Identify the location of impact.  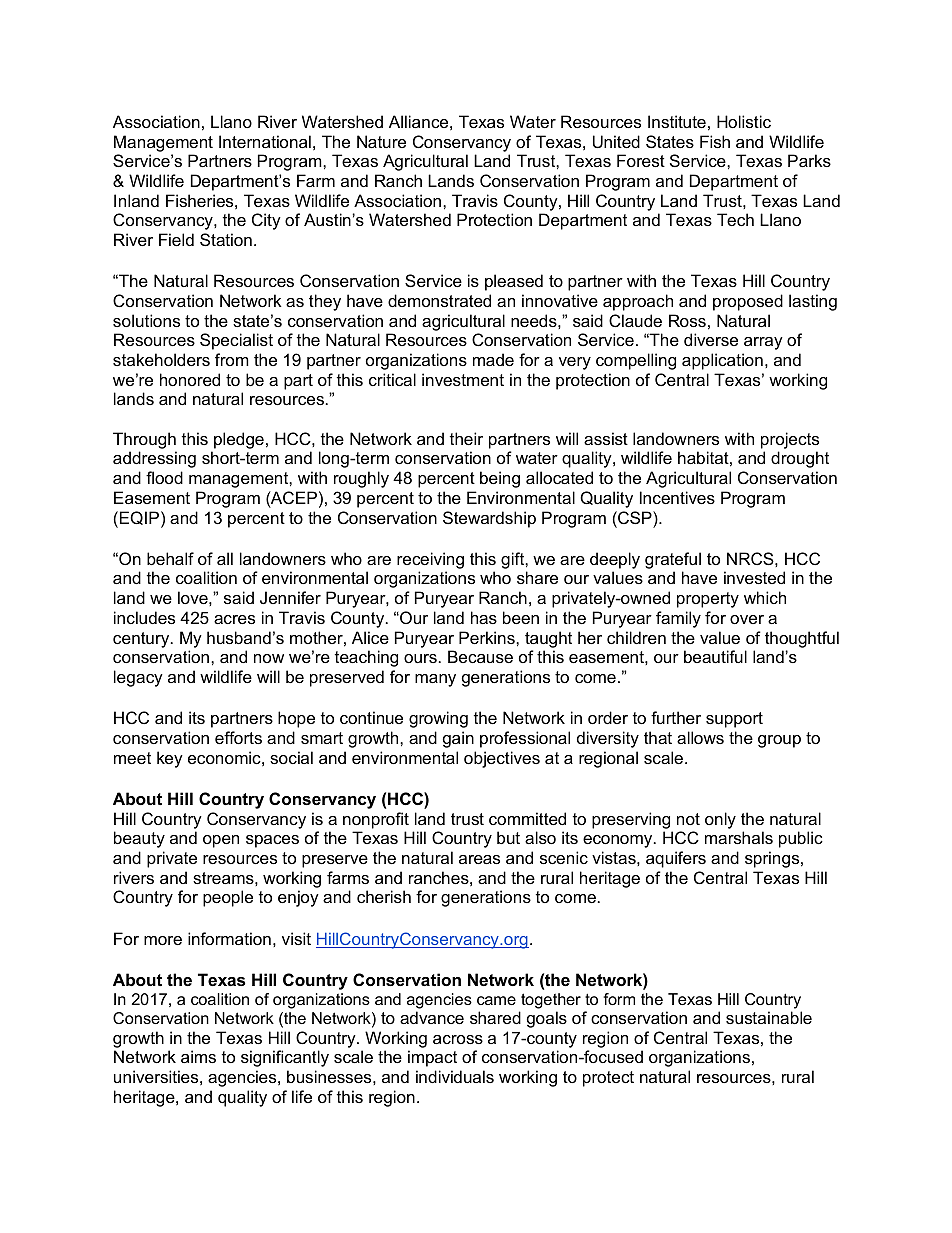
(432, 1058).
